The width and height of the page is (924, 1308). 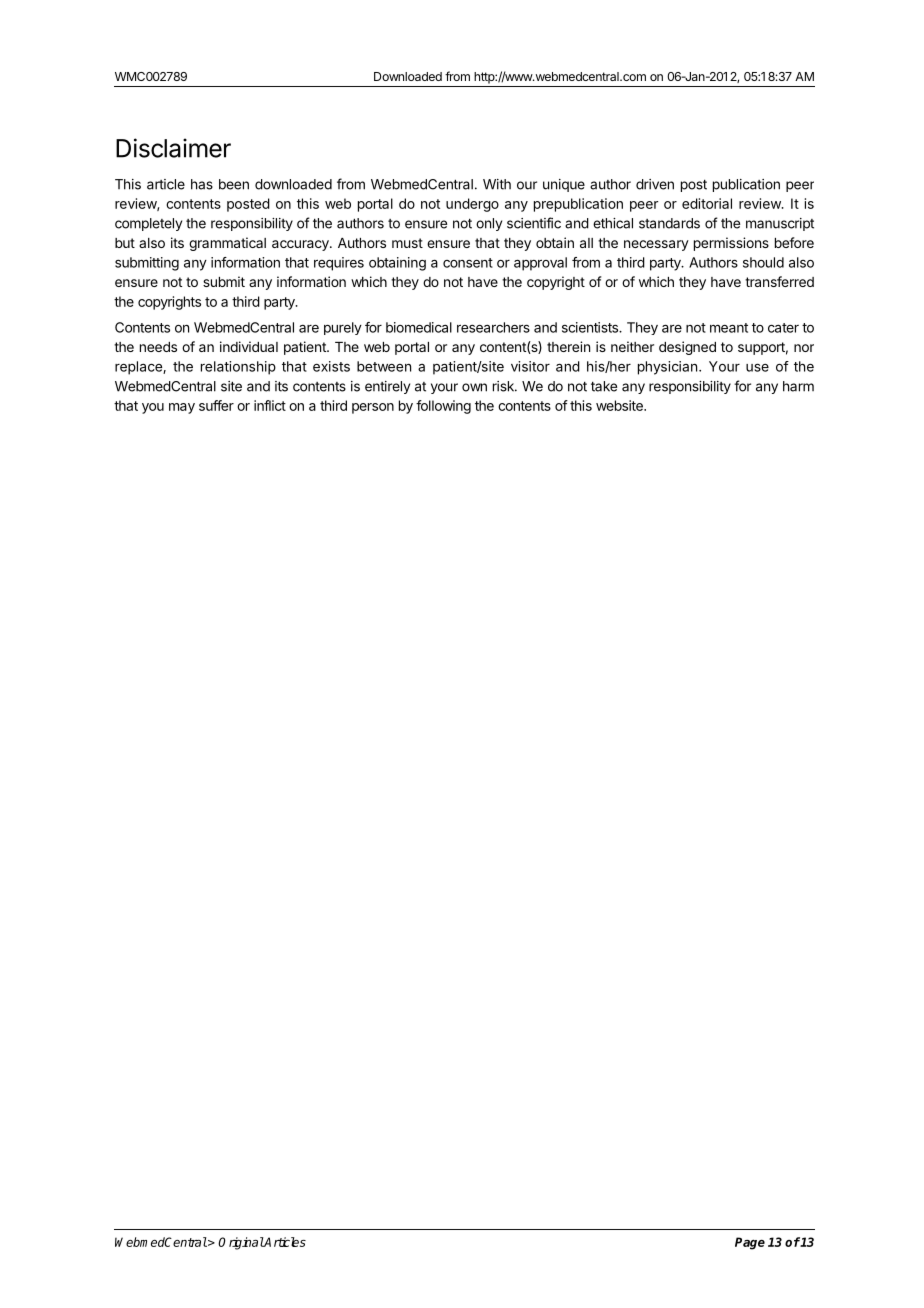 I want to click on editorial, so click(x=707, y=203).
